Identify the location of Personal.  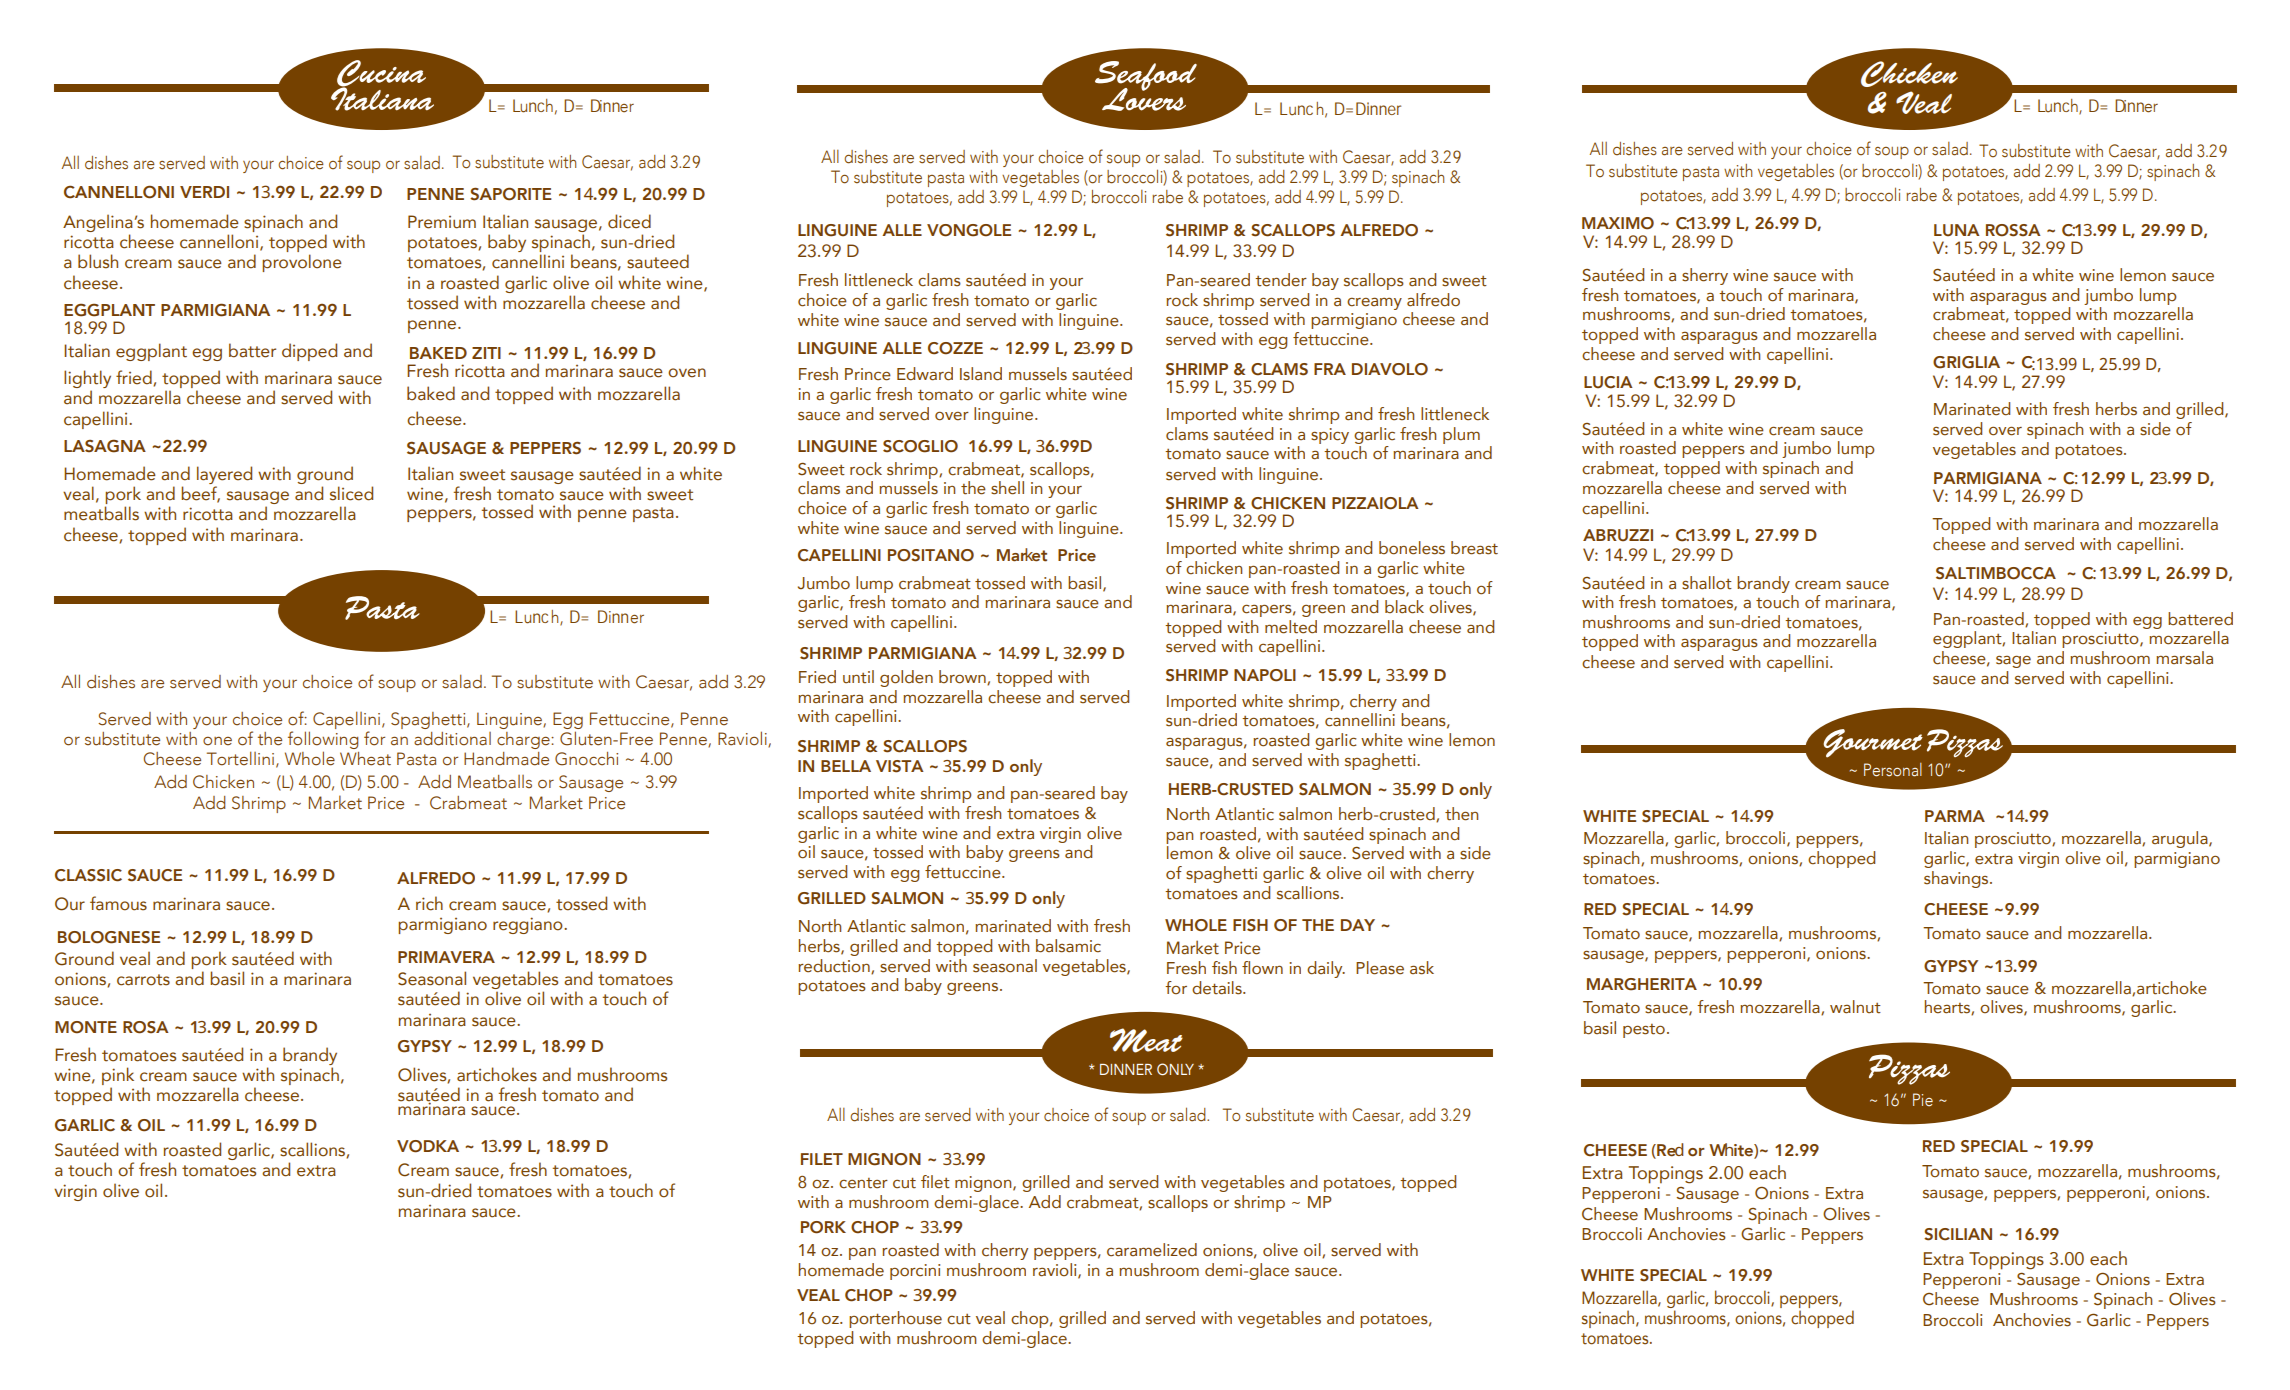
(1893, 770).
